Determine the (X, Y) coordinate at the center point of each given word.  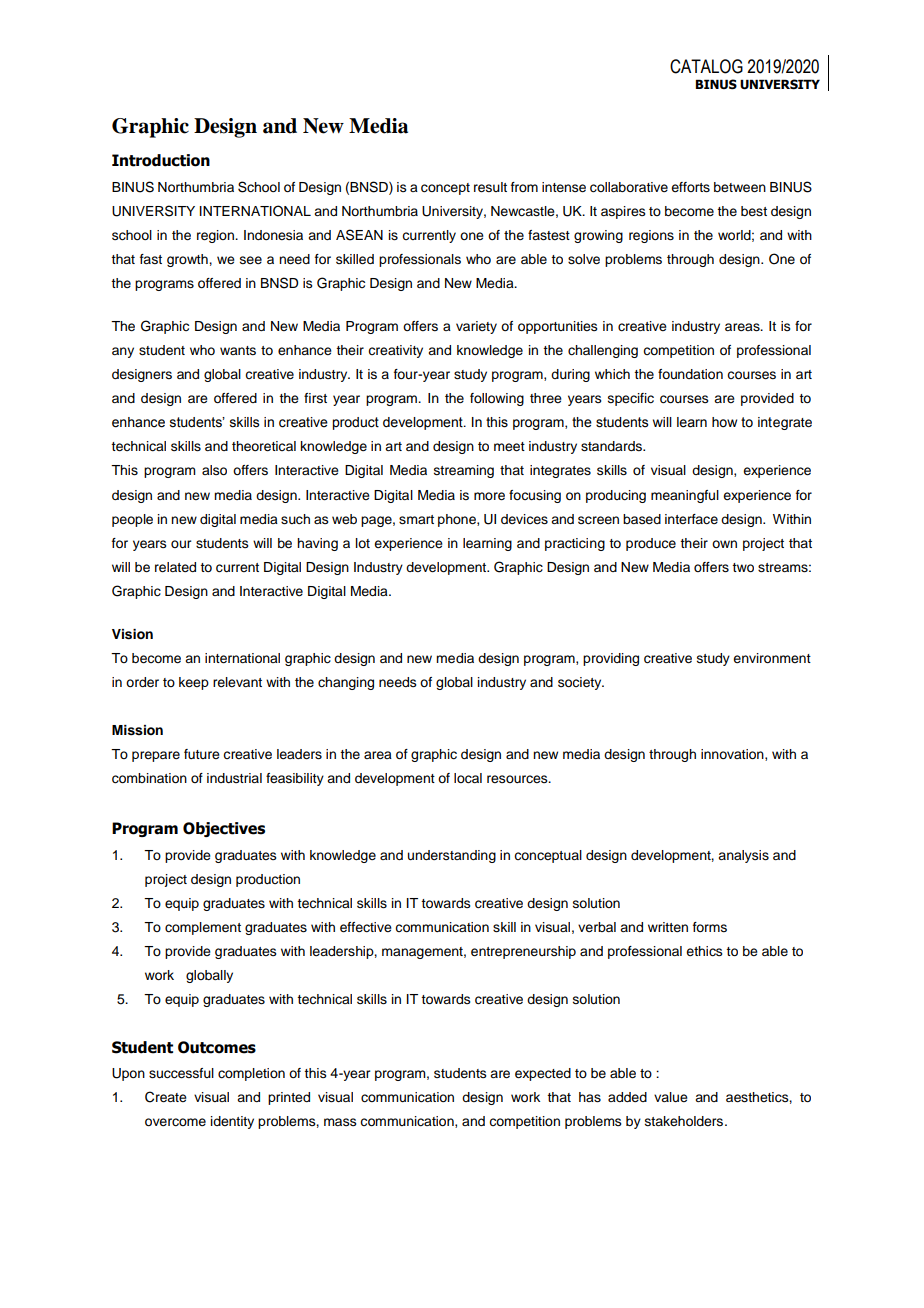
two (743, 567)
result (490, 187)
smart (416, 520)
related (175, 567)
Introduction (161, 160)
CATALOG (706, 66)
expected (543, 1074)
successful (181, 1073)
